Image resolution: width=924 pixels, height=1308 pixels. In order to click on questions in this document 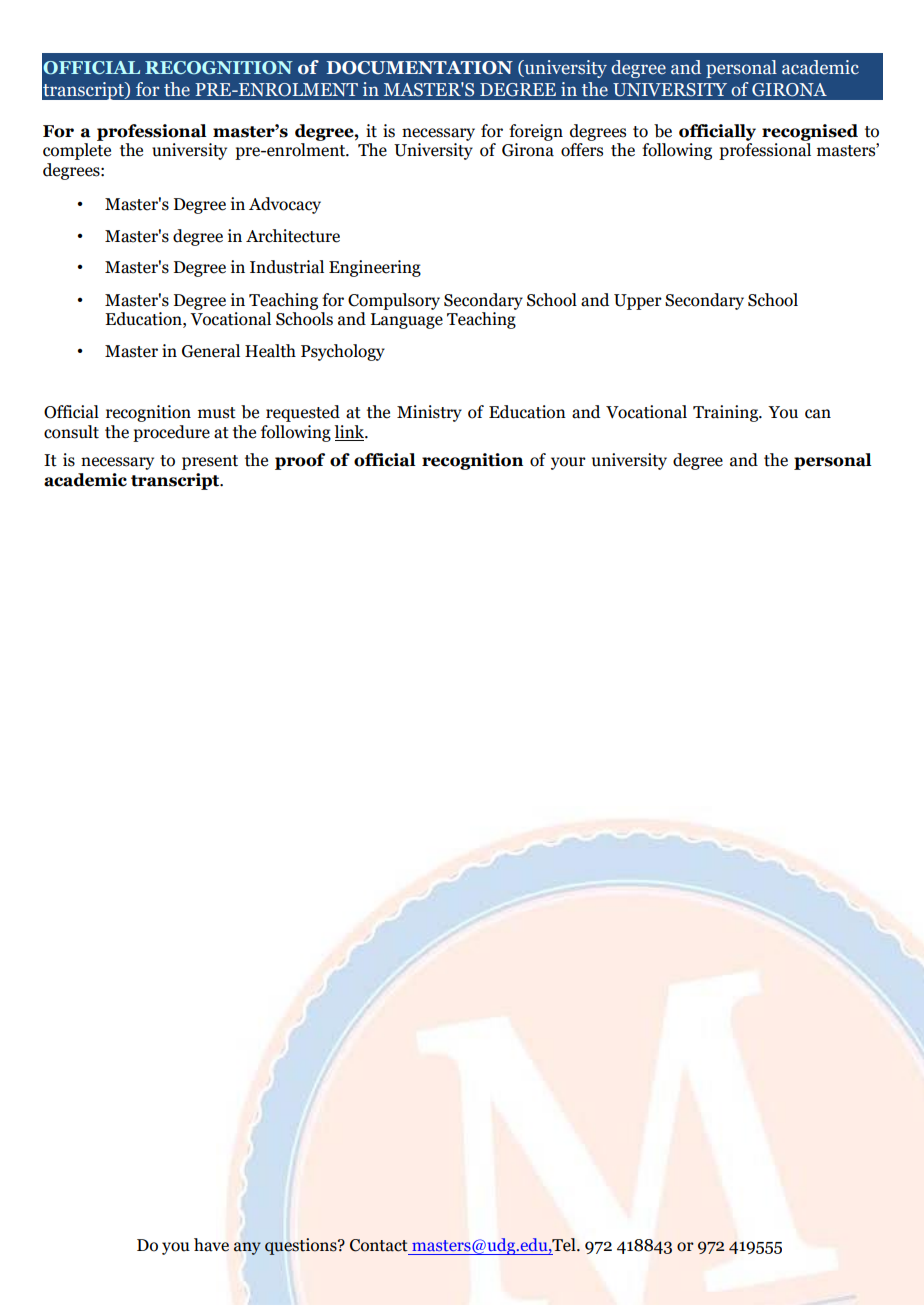, I will do `click(302, 1246)`.
